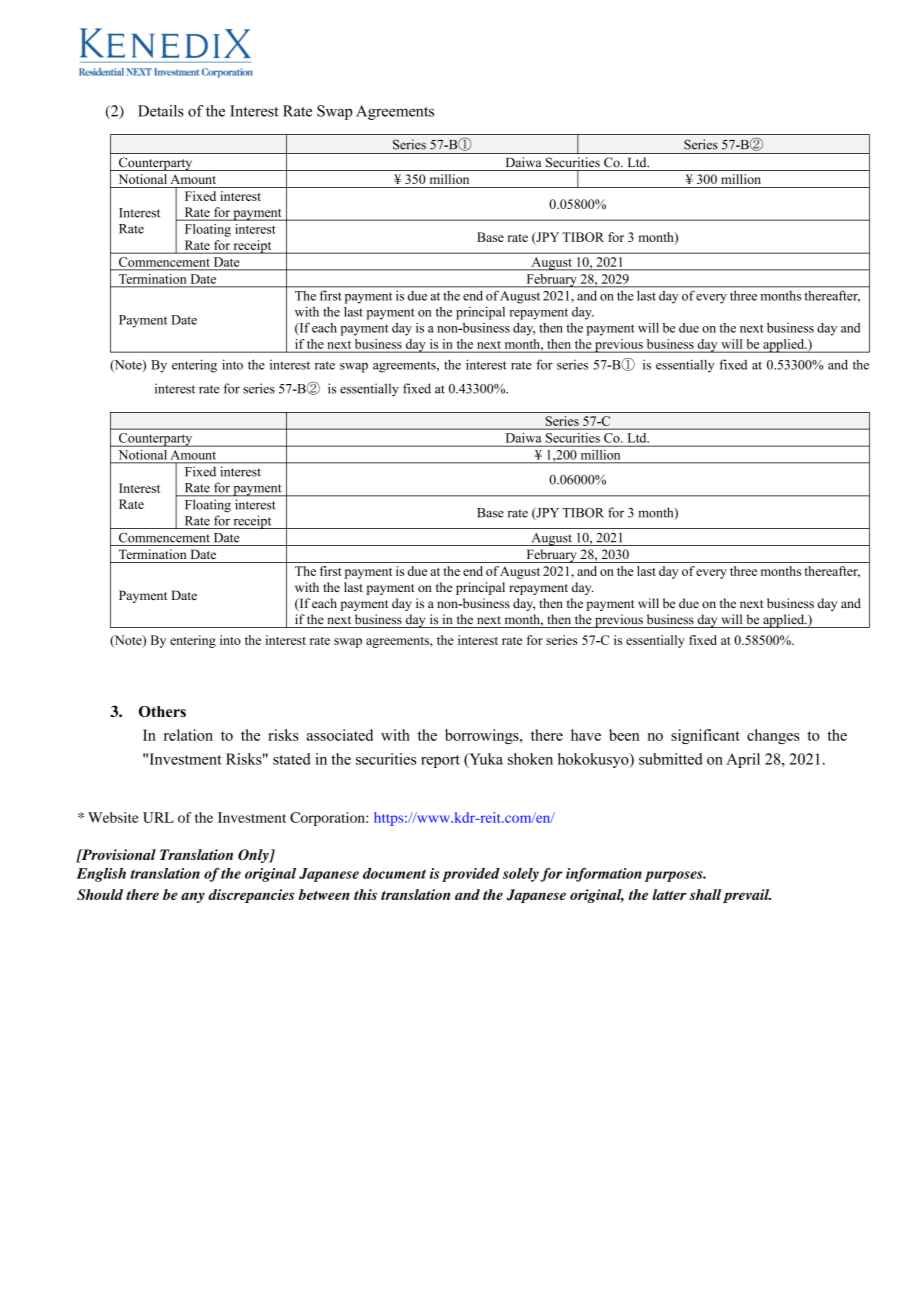  What do you see at coordinates (773, 736) in the screenshot?
I see `changes` at bounding box center [773, 736].
